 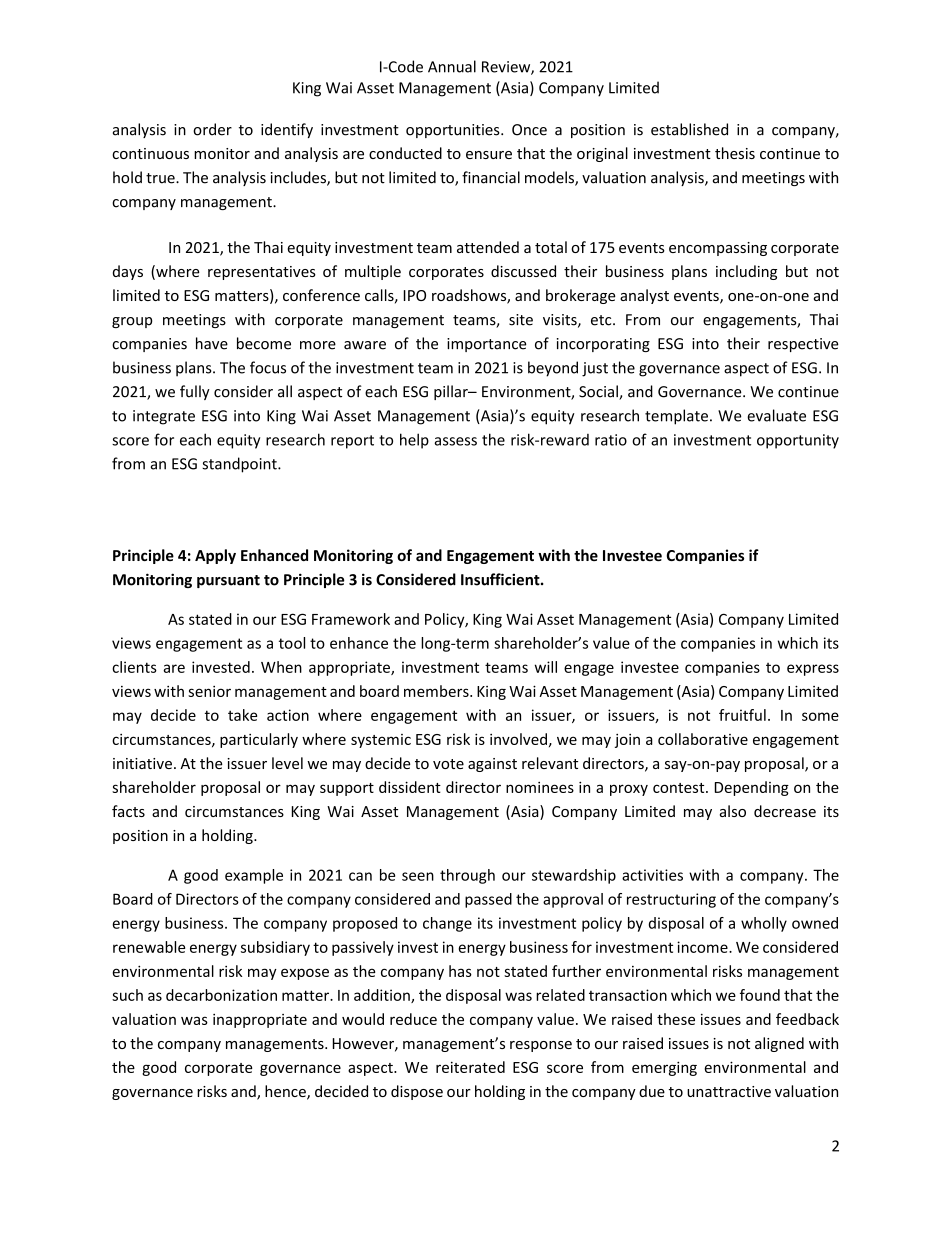 I want to click on through, so click(x=467, y=876).
